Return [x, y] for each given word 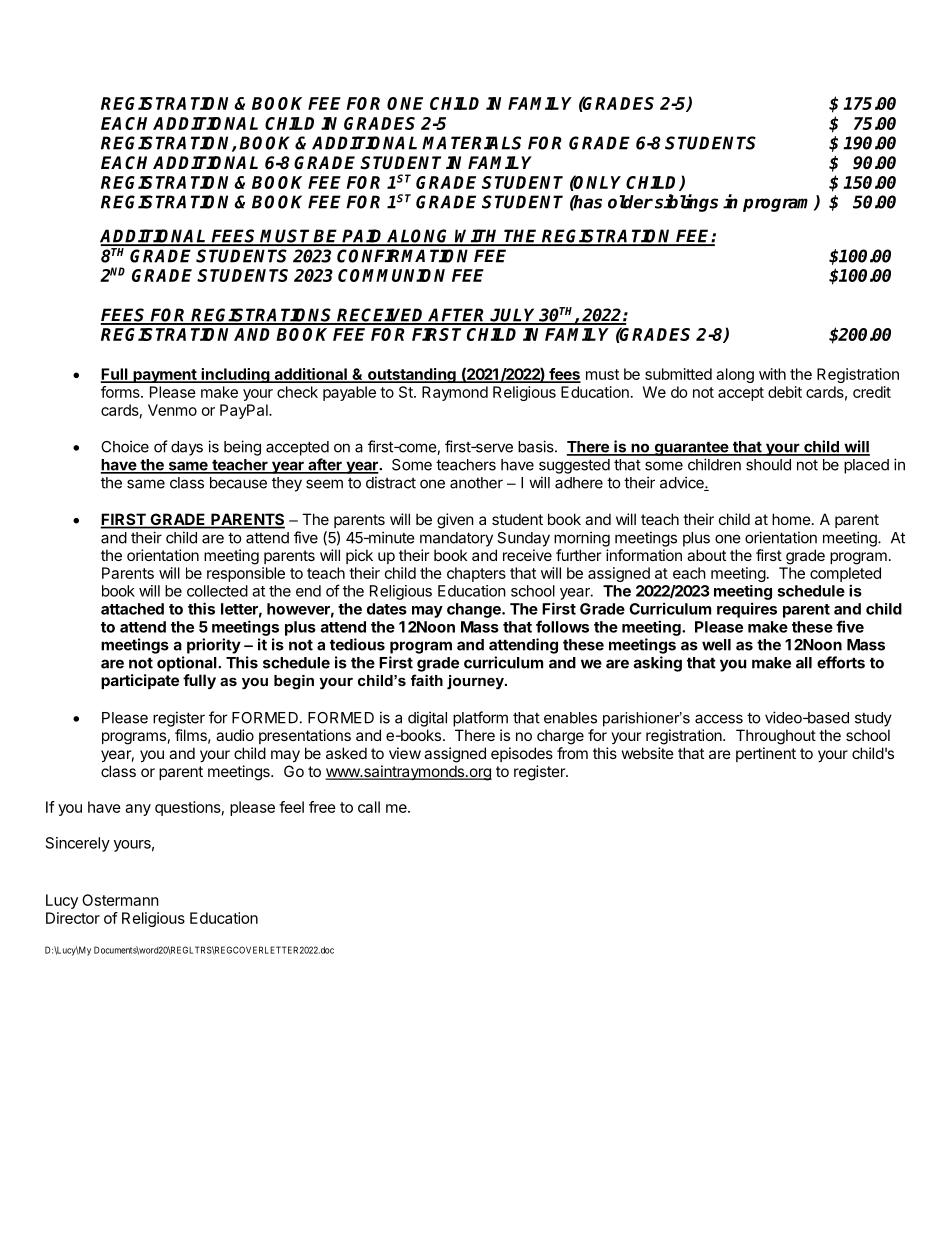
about [706, 555]
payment [165, 376]
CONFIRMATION [402, 256]
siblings [686, 203]
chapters [476, 574]
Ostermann [120, 900]
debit [785, 392]
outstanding [412, 375]
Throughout [776, 737]
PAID [364, 237]
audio [235, 735]
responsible [246, 574]
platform [480, 719]
